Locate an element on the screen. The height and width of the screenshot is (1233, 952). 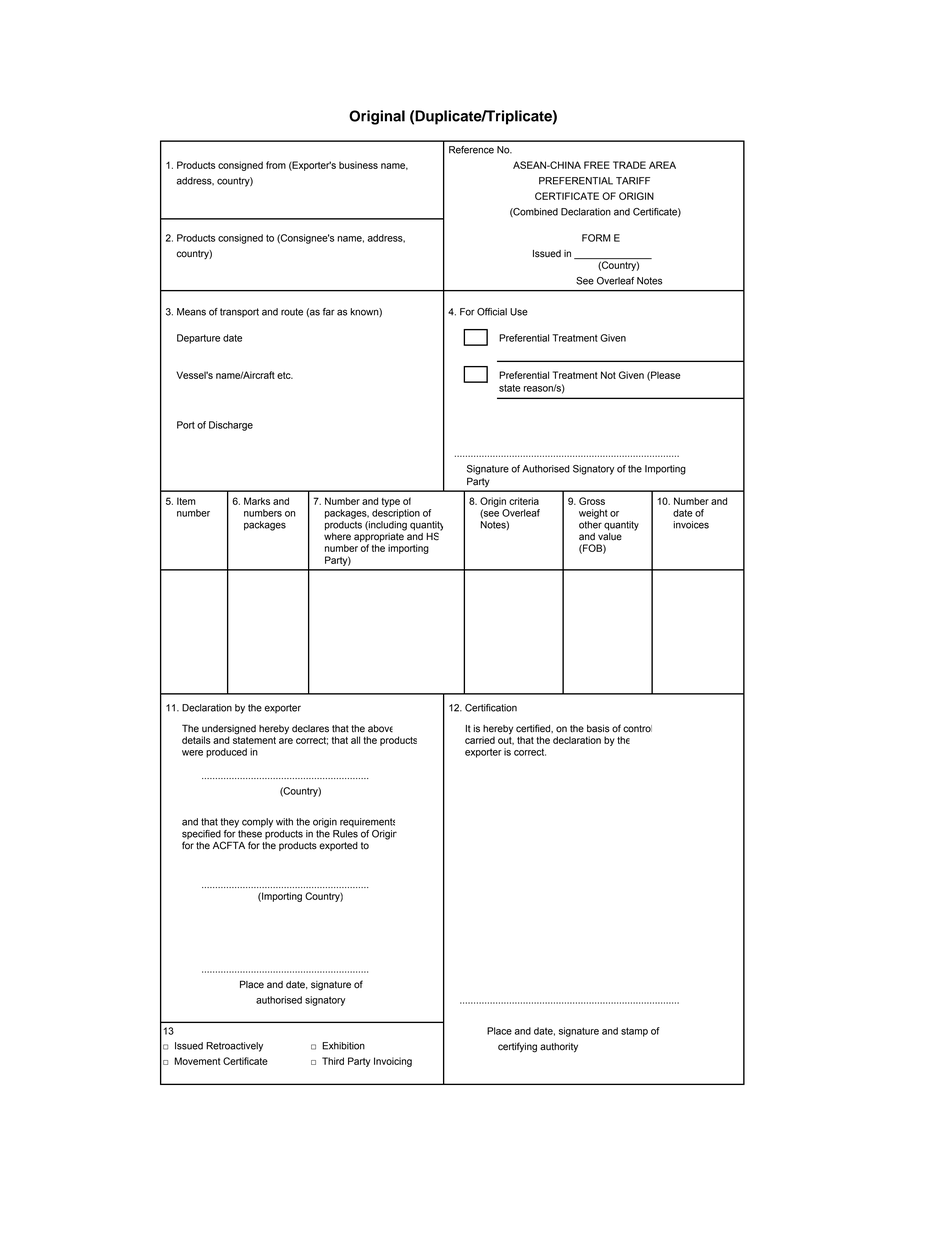
value is located at coordinates (610, 537).
